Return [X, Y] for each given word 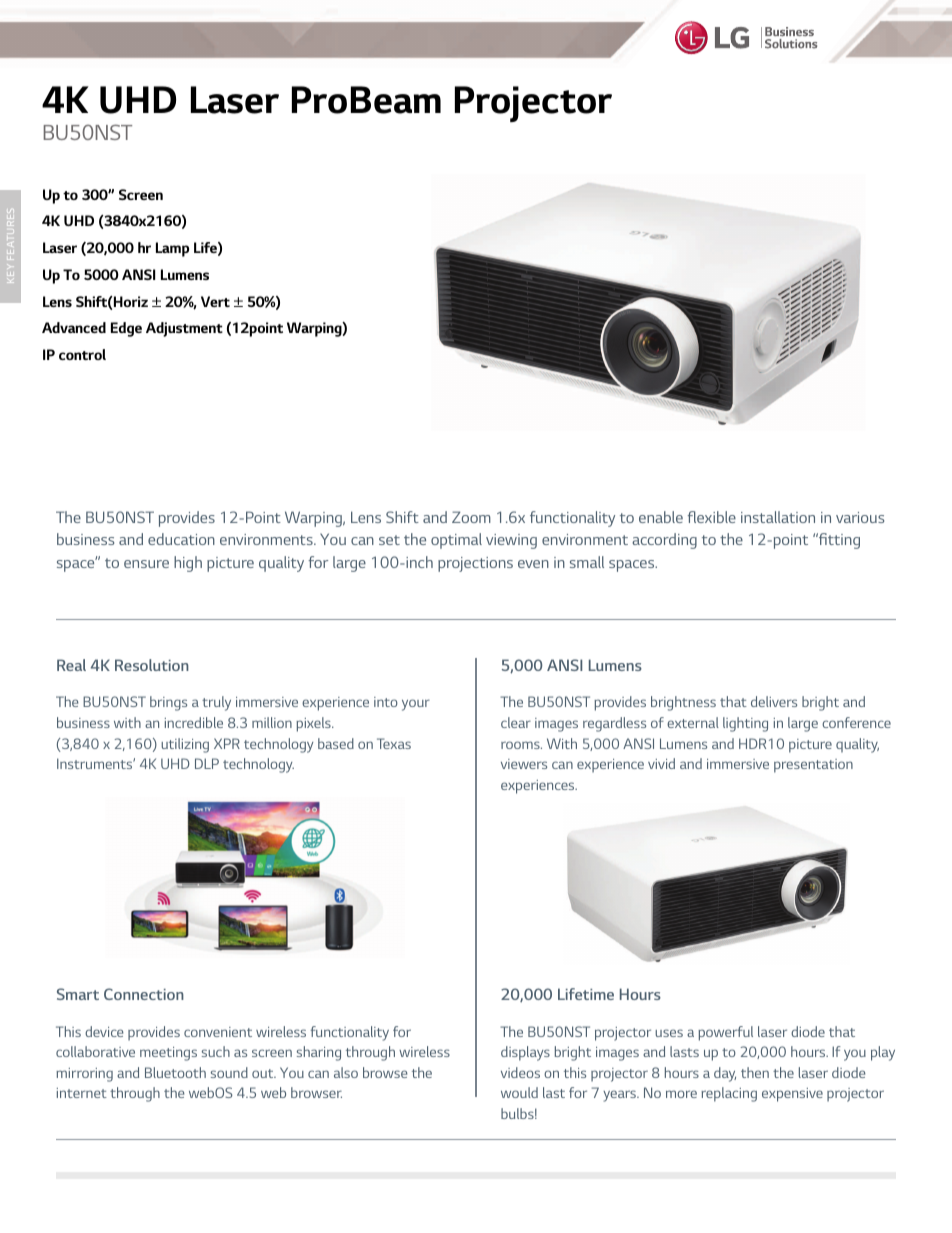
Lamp [172, 249]
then [755, 1072]
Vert [215, 301]
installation [778, 517]
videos [520, 1072]
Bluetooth [175, 1072]
